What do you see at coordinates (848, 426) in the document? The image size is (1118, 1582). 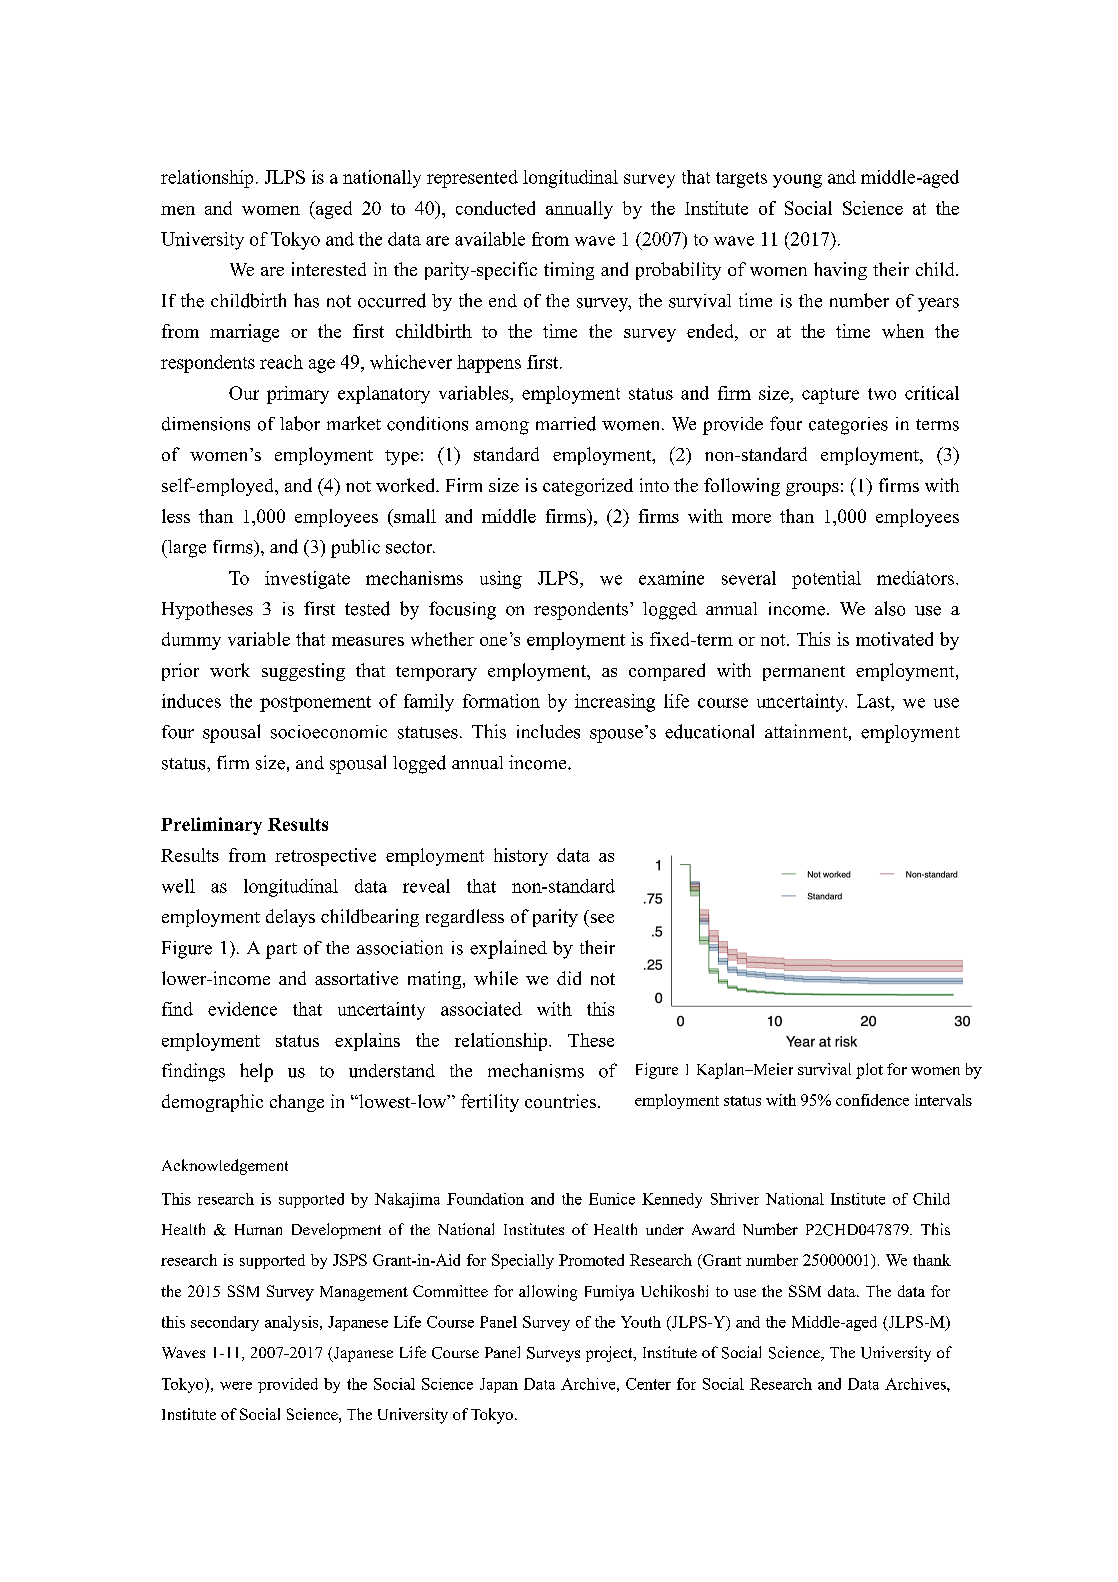 I see `categories` at bounding box center [848, 426].
